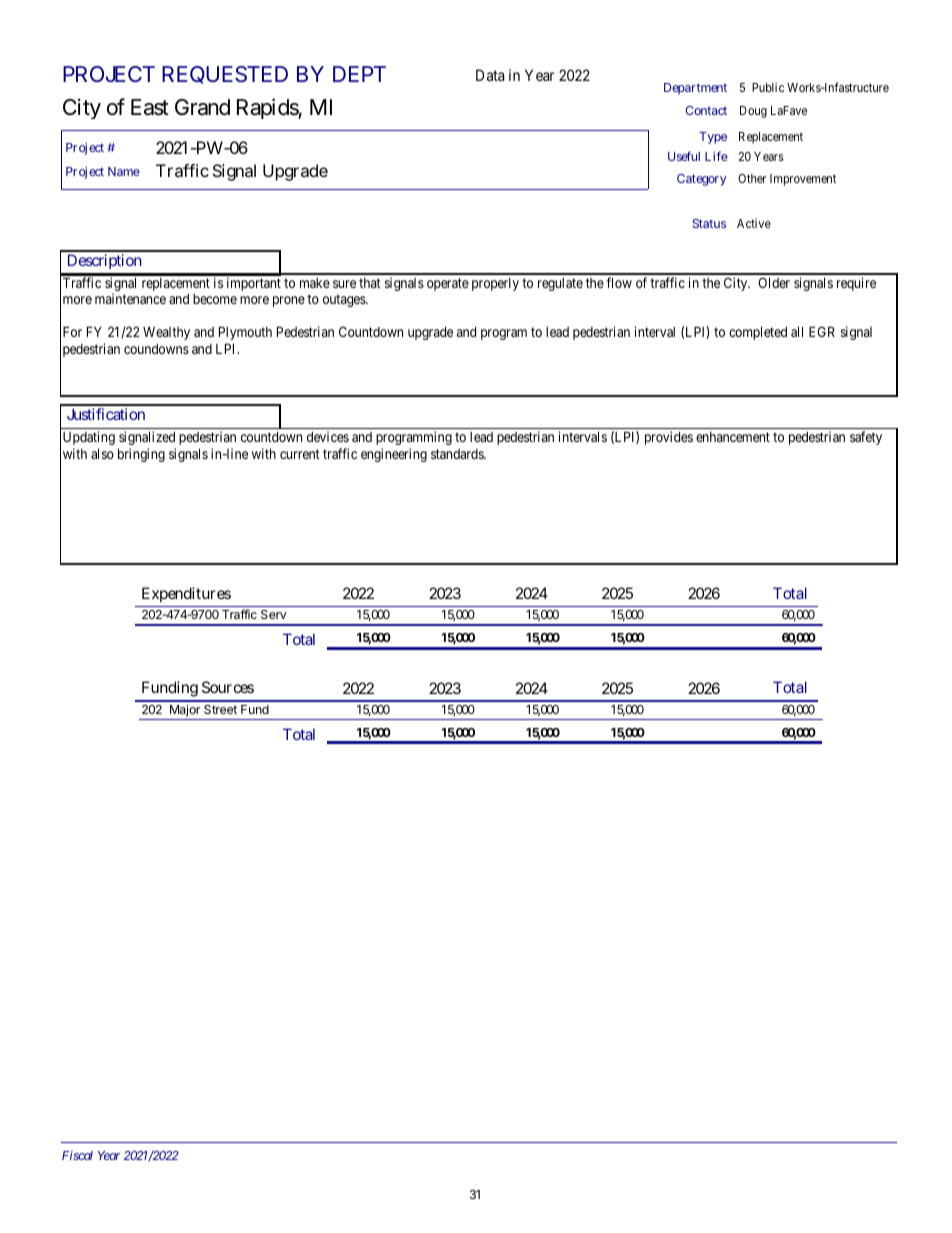 The image size is (952, 1233). What do you see at coordinates (150, 107) in the screenshot?
I see `East` at bounding box center [150, 107].
